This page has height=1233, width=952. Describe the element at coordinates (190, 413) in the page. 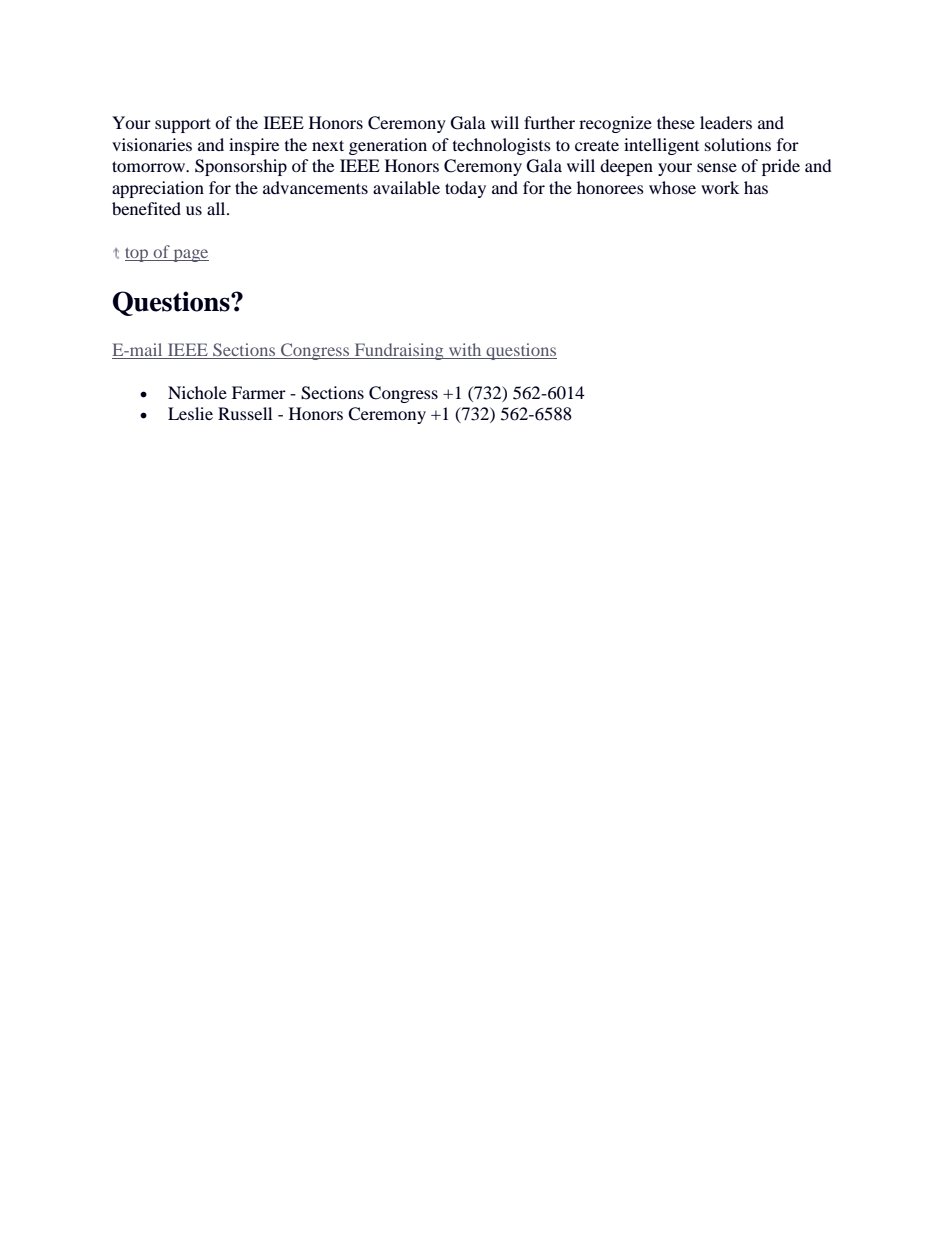

I see `Leslie` at that location.
